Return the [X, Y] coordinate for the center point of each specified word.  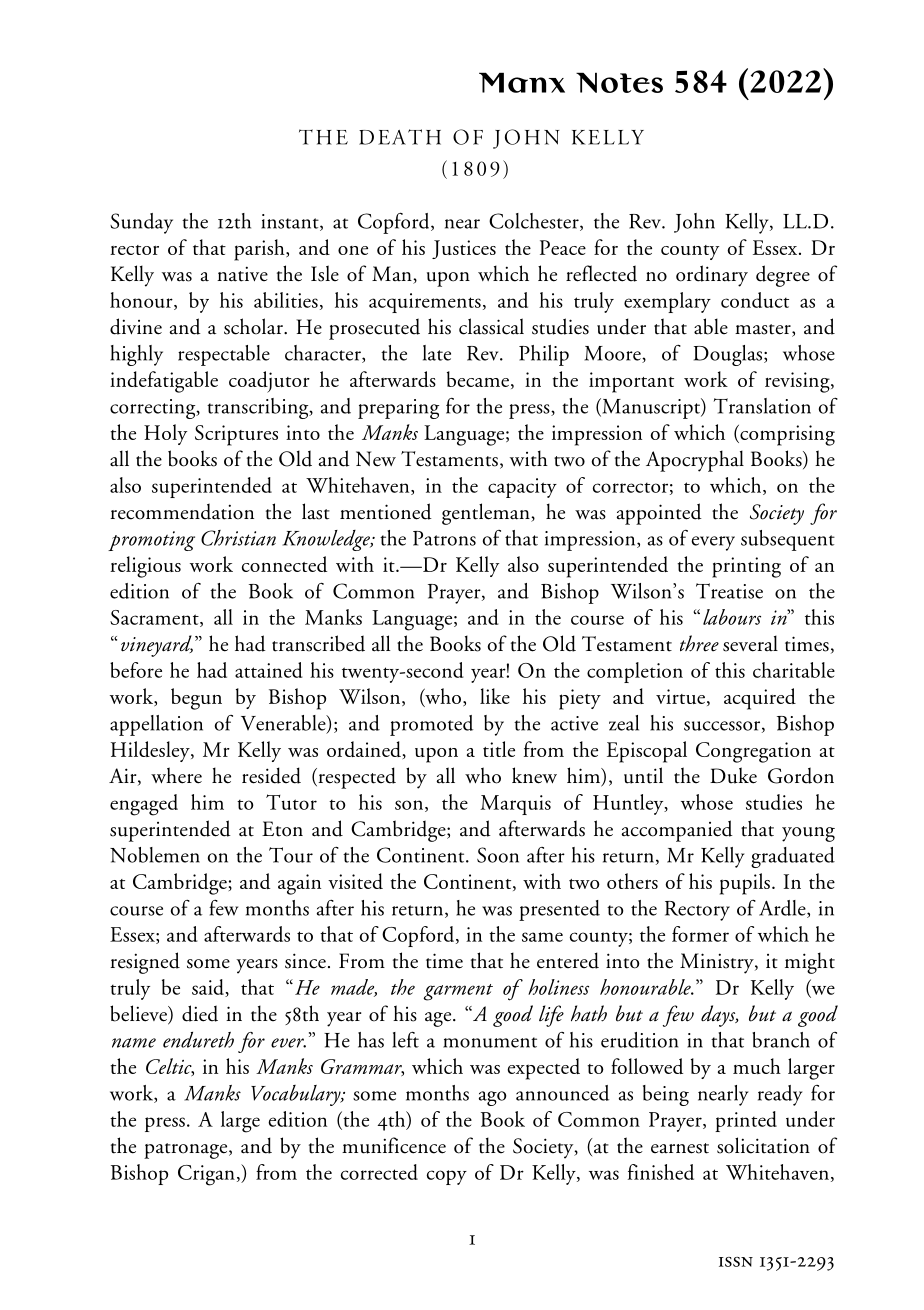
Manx [522, 82]
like [495, 696]
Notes [619, 82]
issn [736, 1262]
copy [447, 1177]
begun [196, 699]
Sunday [141, 223]
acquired [760, 699]
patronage [187, 1151]
